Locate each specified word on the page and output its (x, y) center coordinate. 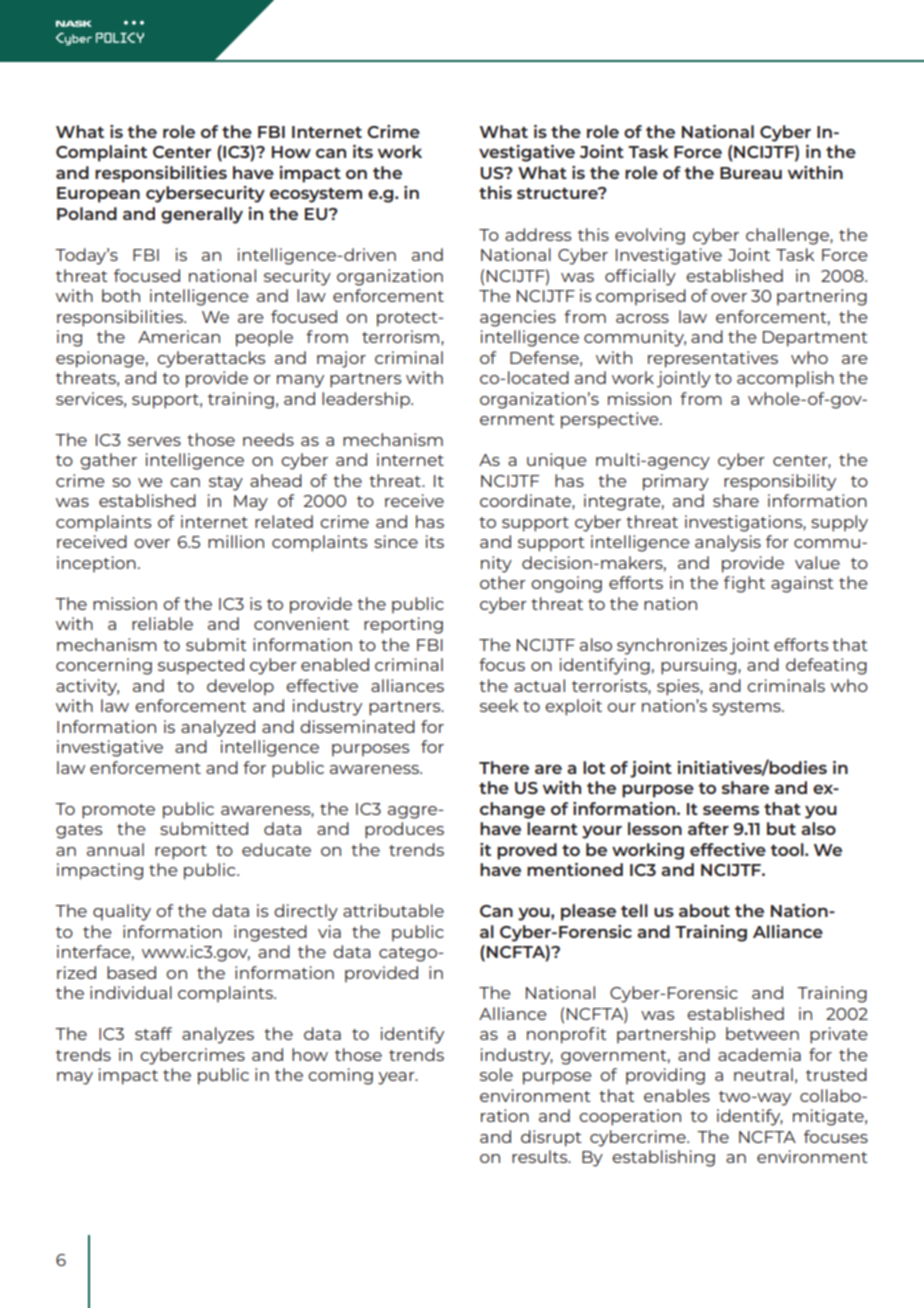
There (504, 767)
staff (153, 1033)
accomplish (785, 379)
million (236, 541)
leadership (367, 400)
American (179, 336)
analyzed (218, 728)
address (538, 234)
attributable (393, 910)
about (704, 910)
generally (202, 215)
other (503, 582)
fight (744, 584)
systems (747, 708)
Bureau (751, 173)
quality (122, 912)
